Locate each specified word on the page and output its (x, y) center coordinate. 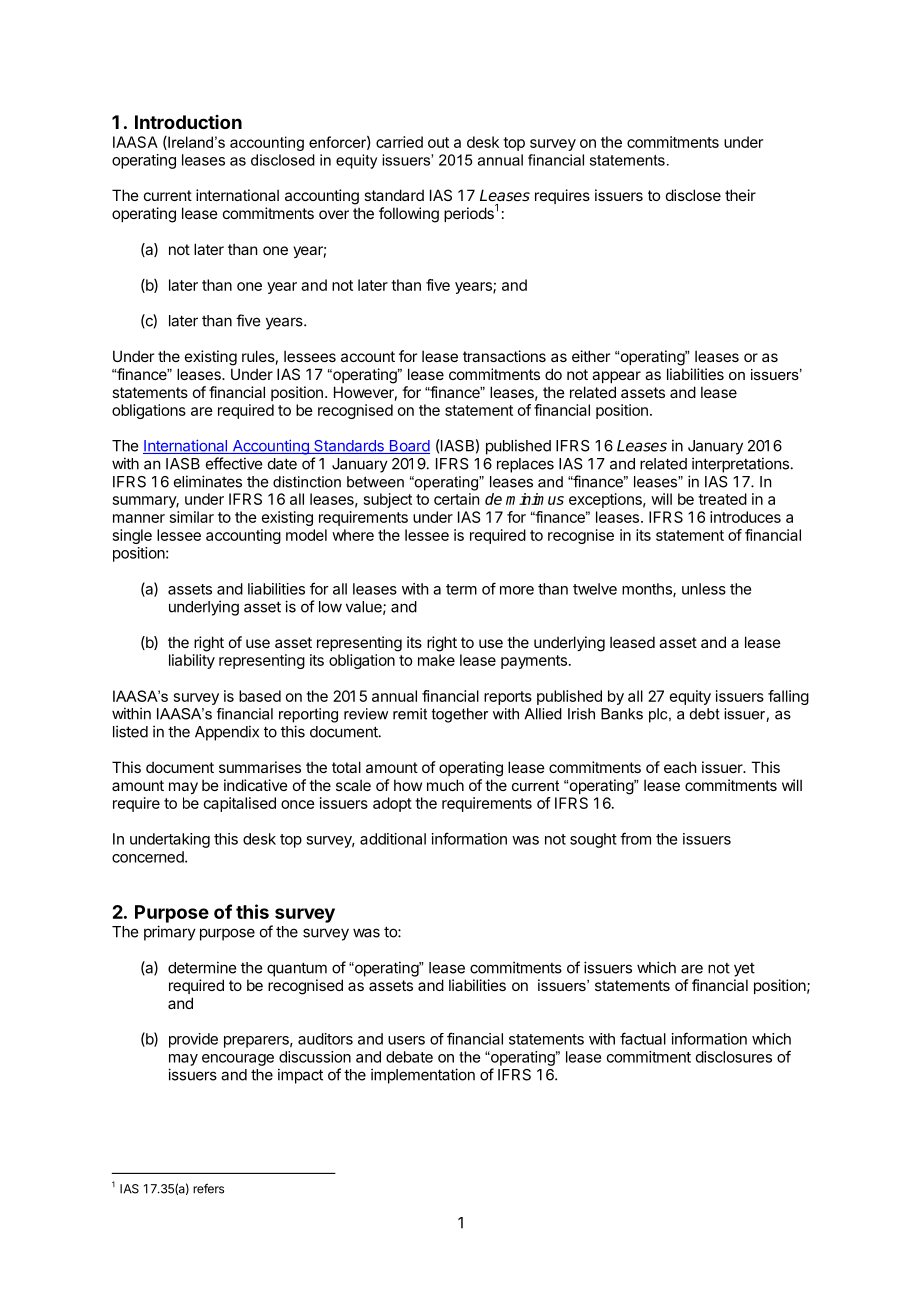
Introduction (188, 122)
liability (192, 661)
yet (744, 970)
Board (408, 447)
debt (705, 714)
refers (208, 1188)
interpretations (740, 465)
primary (170, 933)
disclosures (734, 1057)
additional (393, 839)
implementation (423, 1076)
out (438, 142)
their (740, 195)
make (436, 660)
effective (234, 463)
